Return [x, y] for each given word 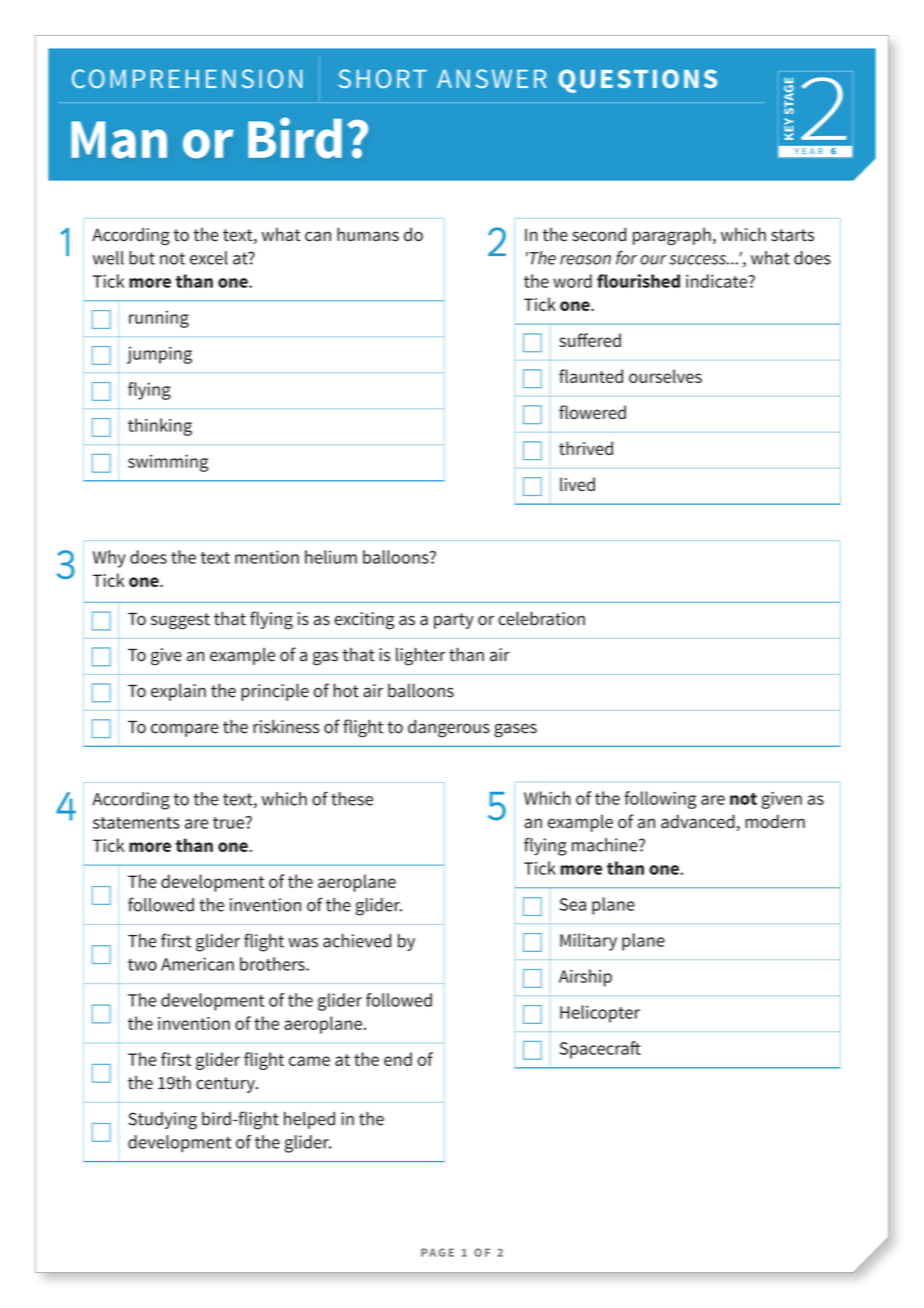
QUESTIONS [638, 81]
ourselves [665, 376]
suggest [180, 621]
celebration [541, 618]
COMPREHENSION [187, 78]
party [454, 621]
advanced [699, 822]
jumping [159, 355]
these [352, 799]
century [226, 1085]
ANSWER [492, 78]
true [229, 823]
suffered [590, 340]
